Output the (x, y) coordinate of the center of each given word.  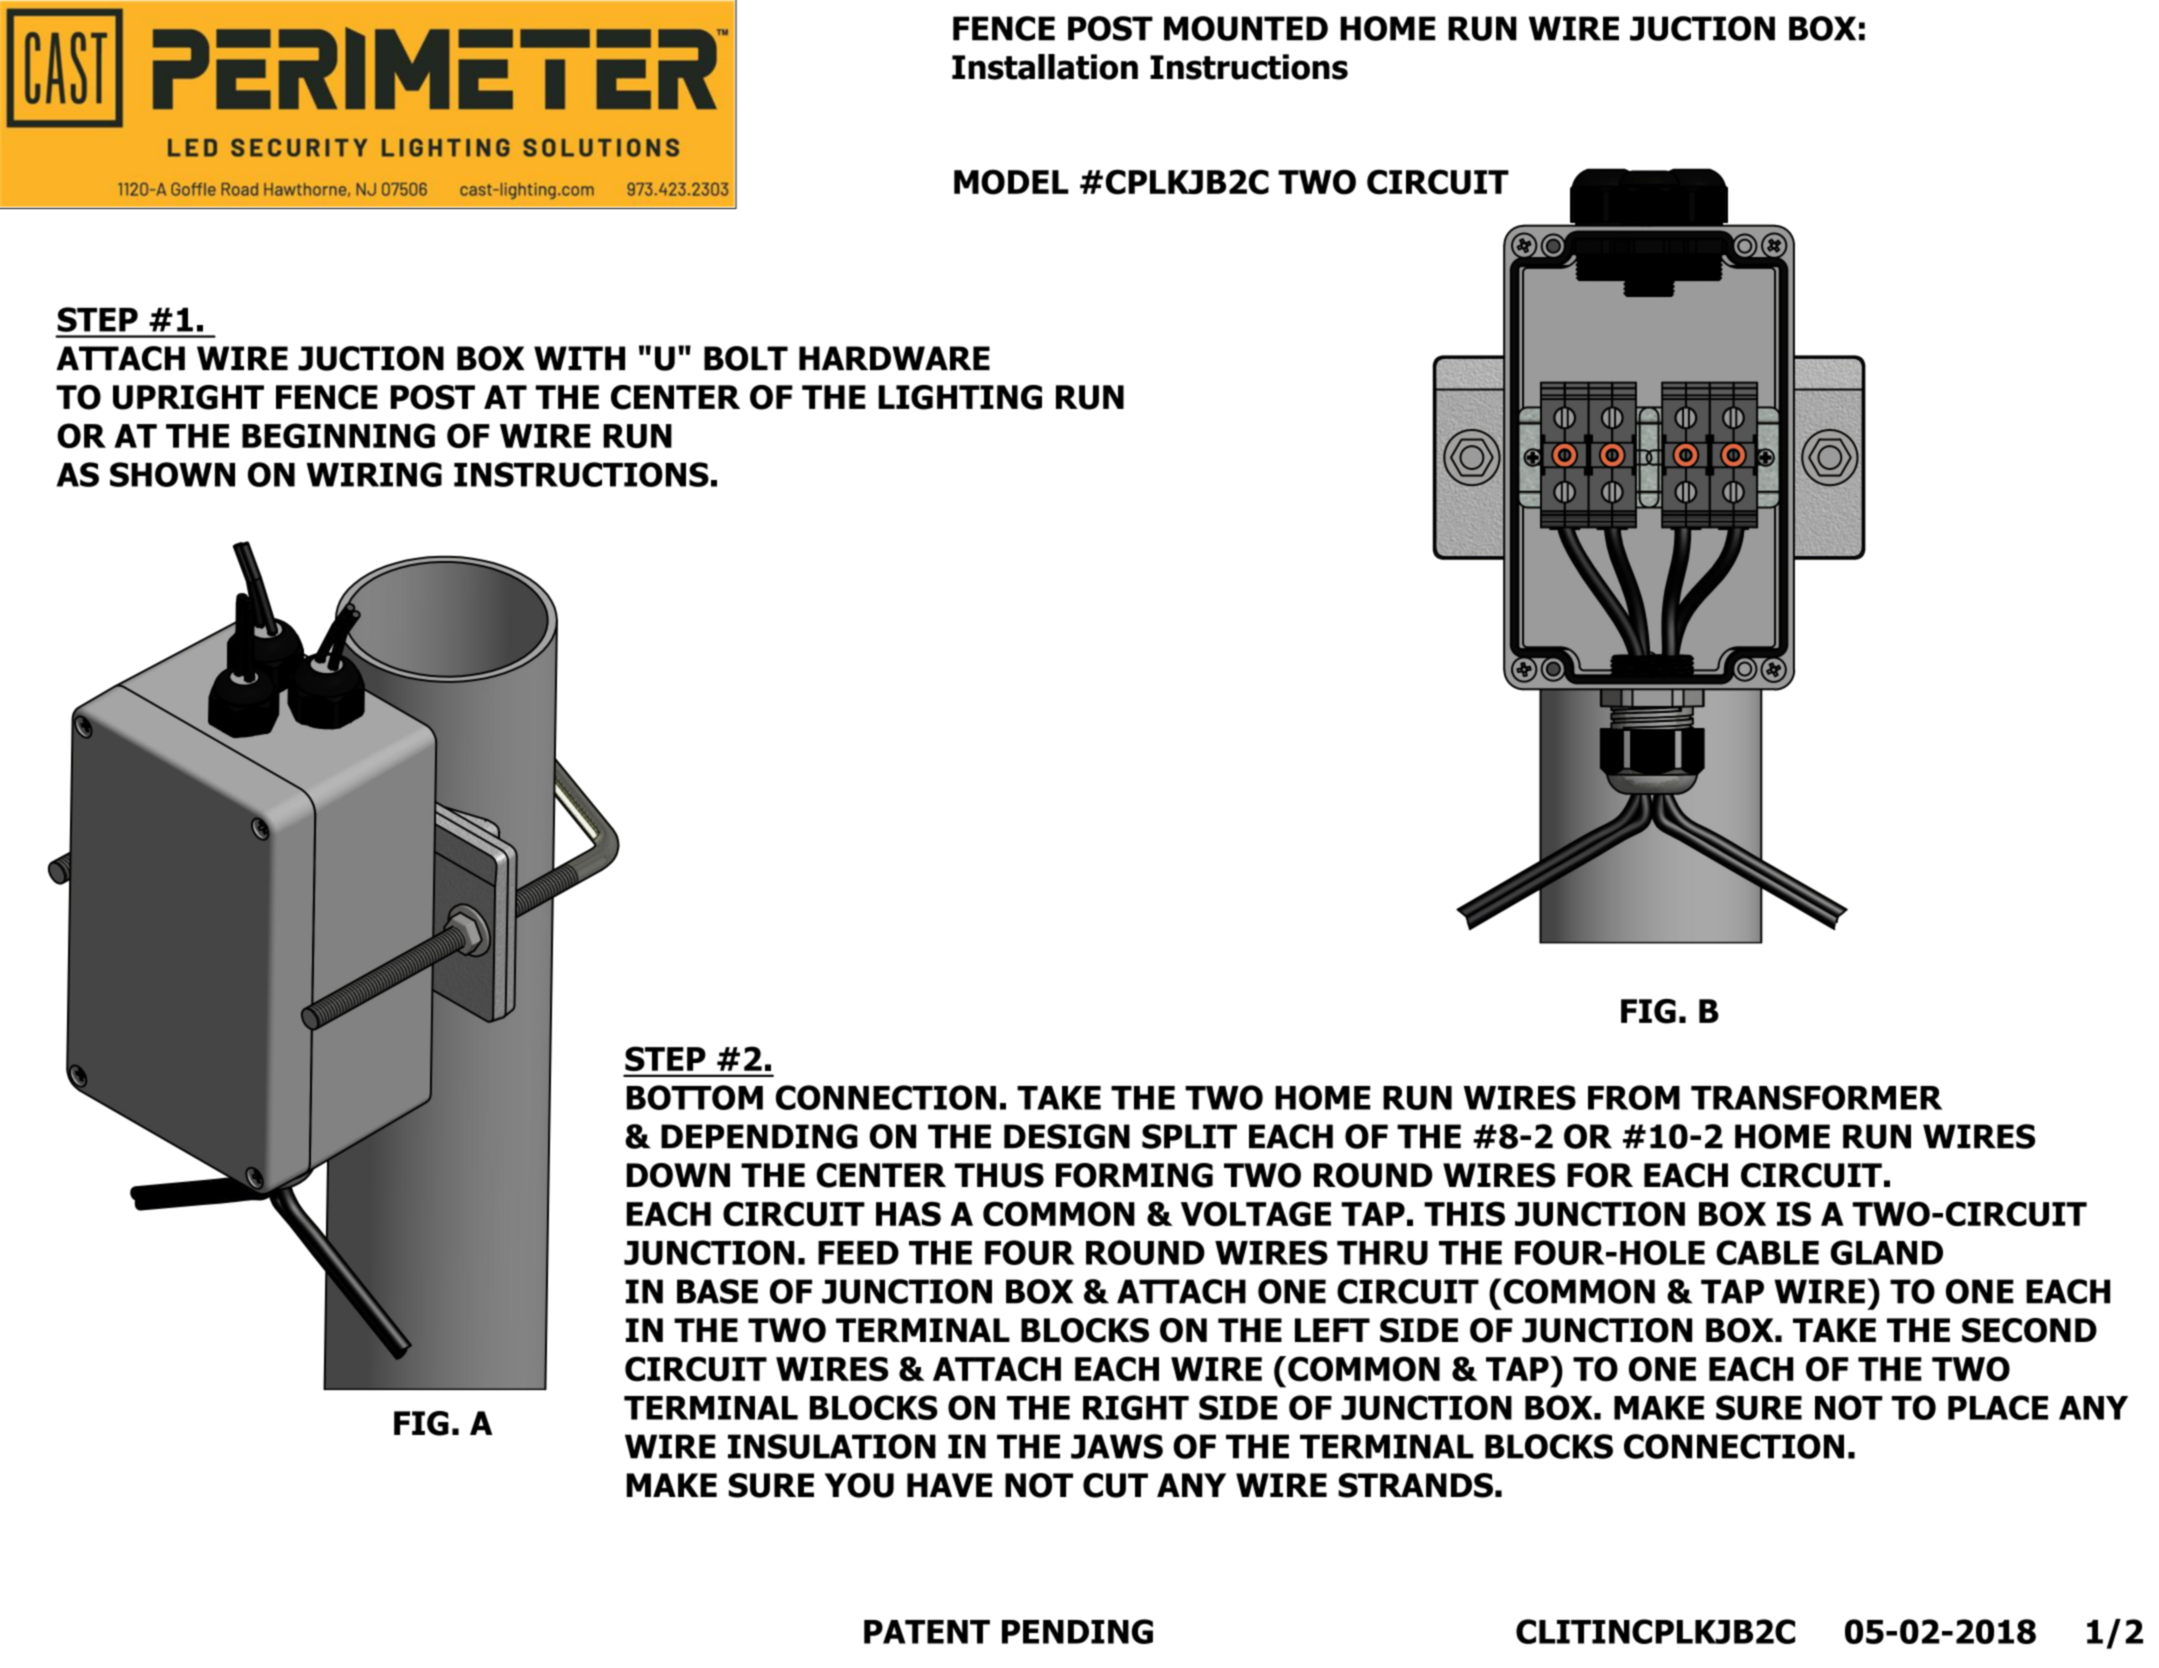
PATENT (927, 1632)
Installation (1045, 67)
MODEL (1011, 182)
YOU (859, 1485)
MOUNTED (1246, 28)
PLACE (1998, 1407)
